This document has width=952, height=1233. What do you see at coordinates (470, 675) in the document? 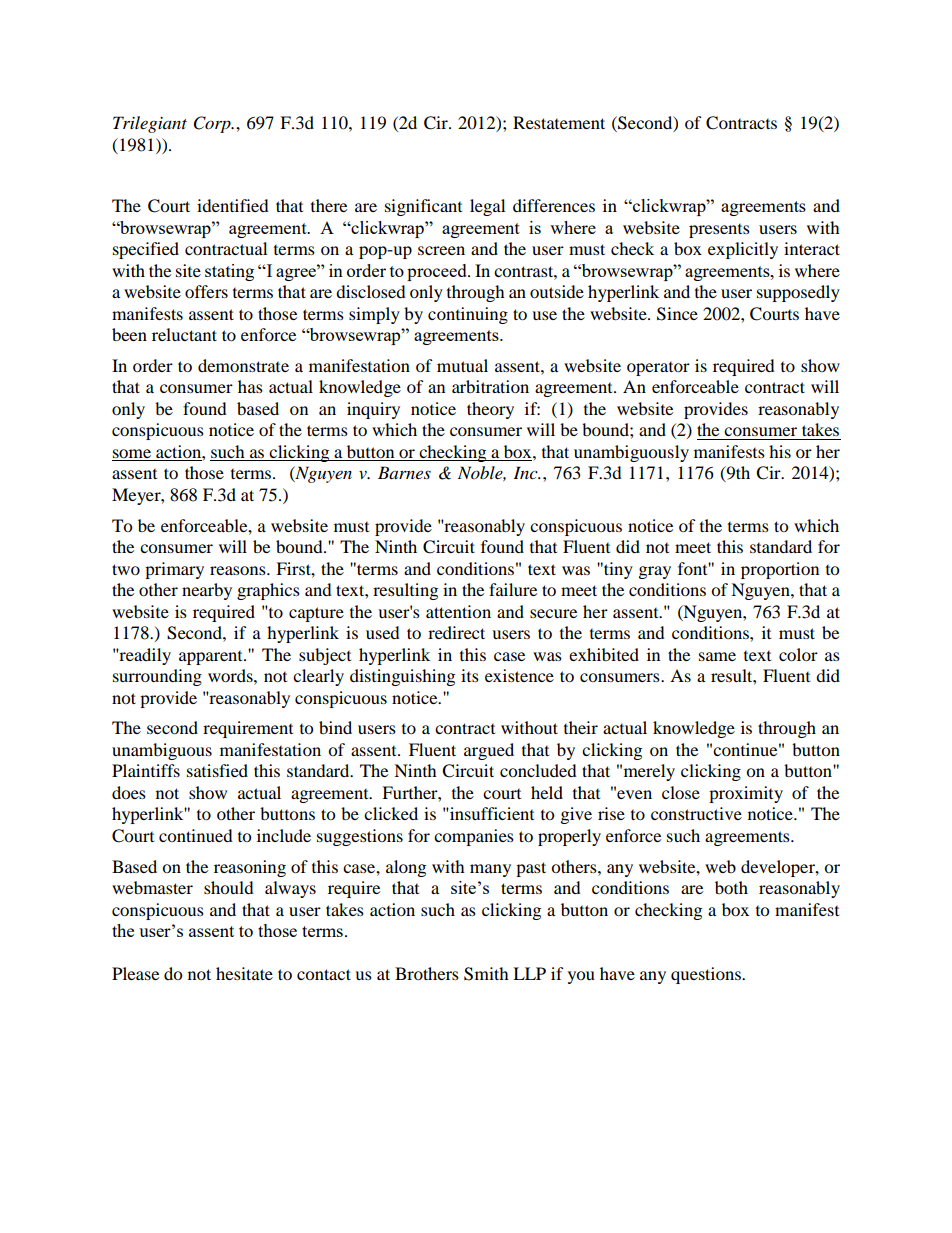
I see `its` at bounding box center [470, 675].
